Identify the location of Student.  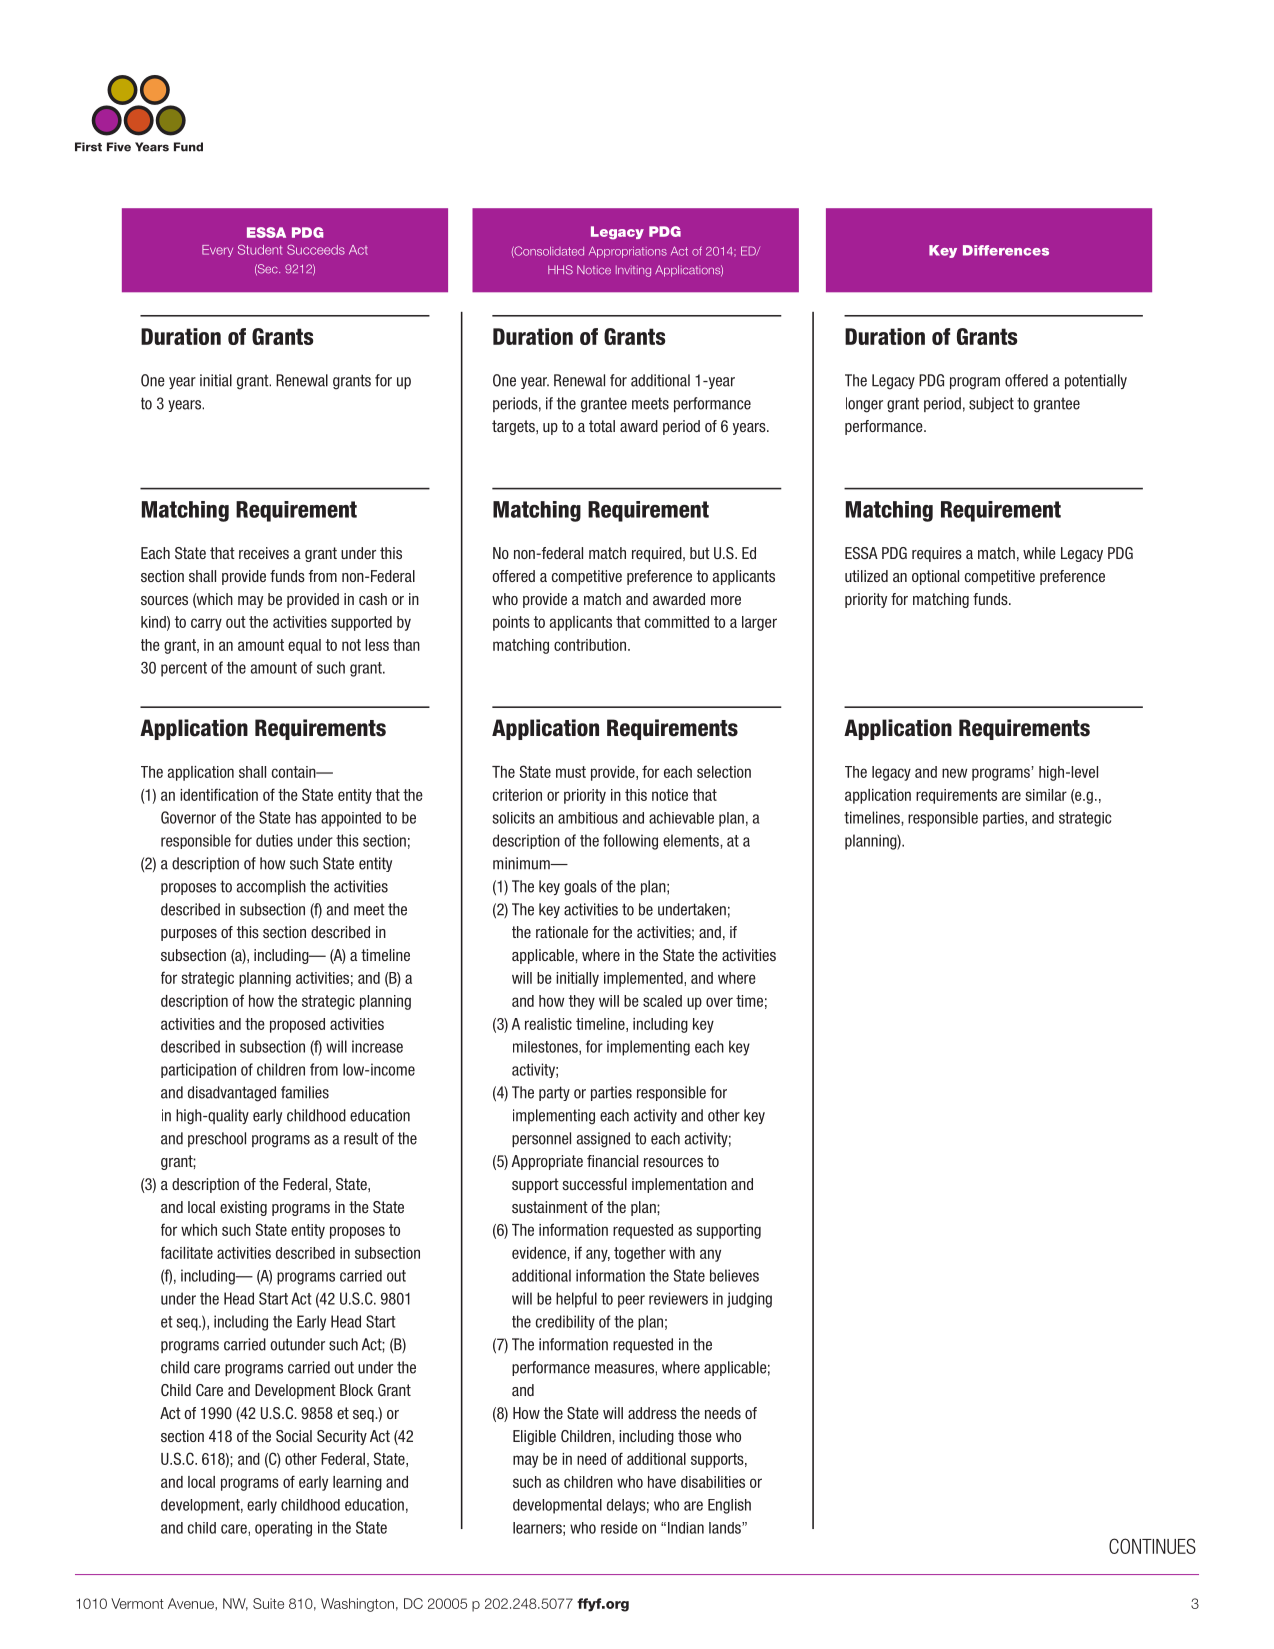
(260, 250).
